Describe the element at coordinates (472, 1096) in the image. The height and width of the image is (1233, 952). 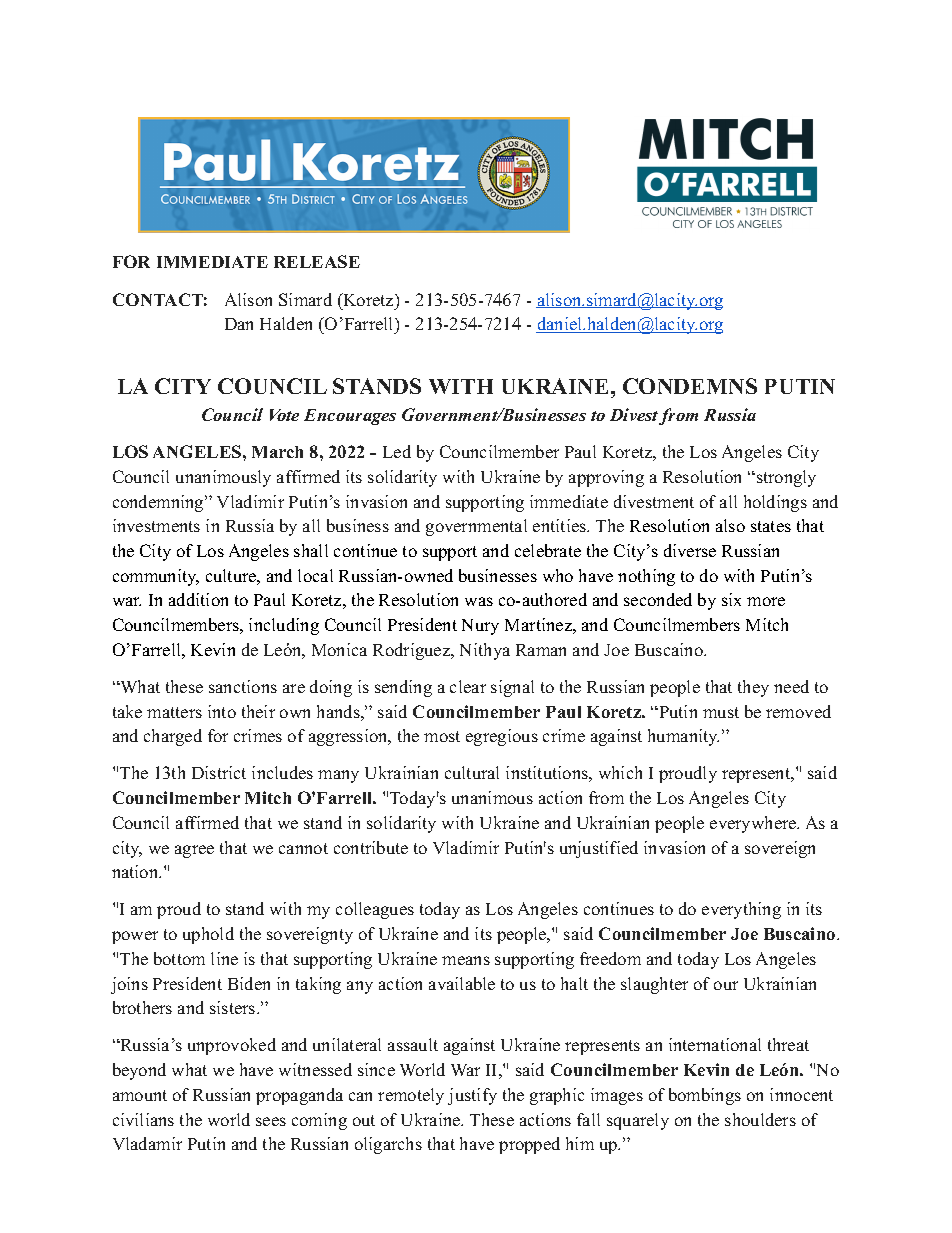
I see `justify` at that location.
